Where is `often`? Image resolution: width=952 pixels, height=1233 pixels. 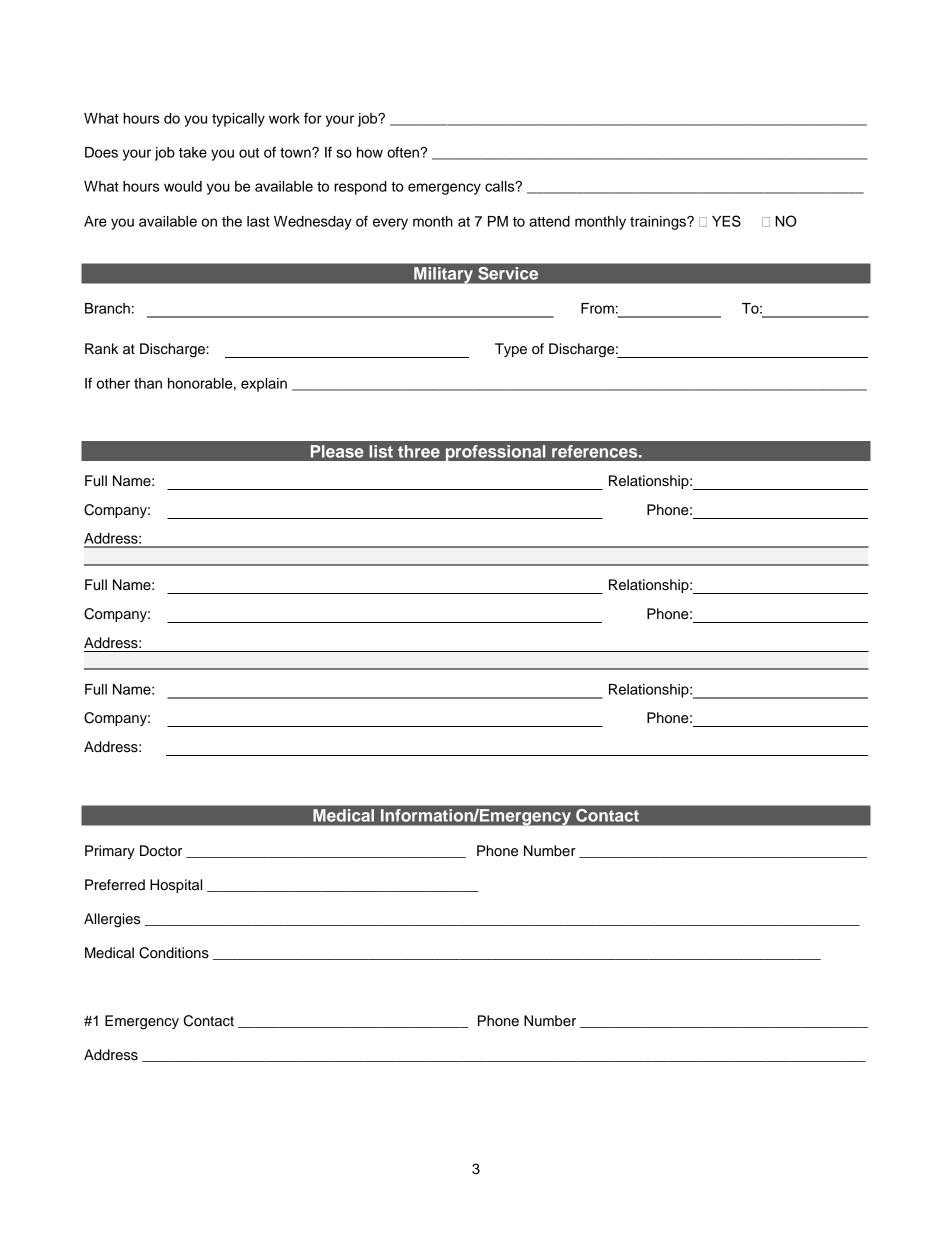 often is located at coordinates (404, 152).
